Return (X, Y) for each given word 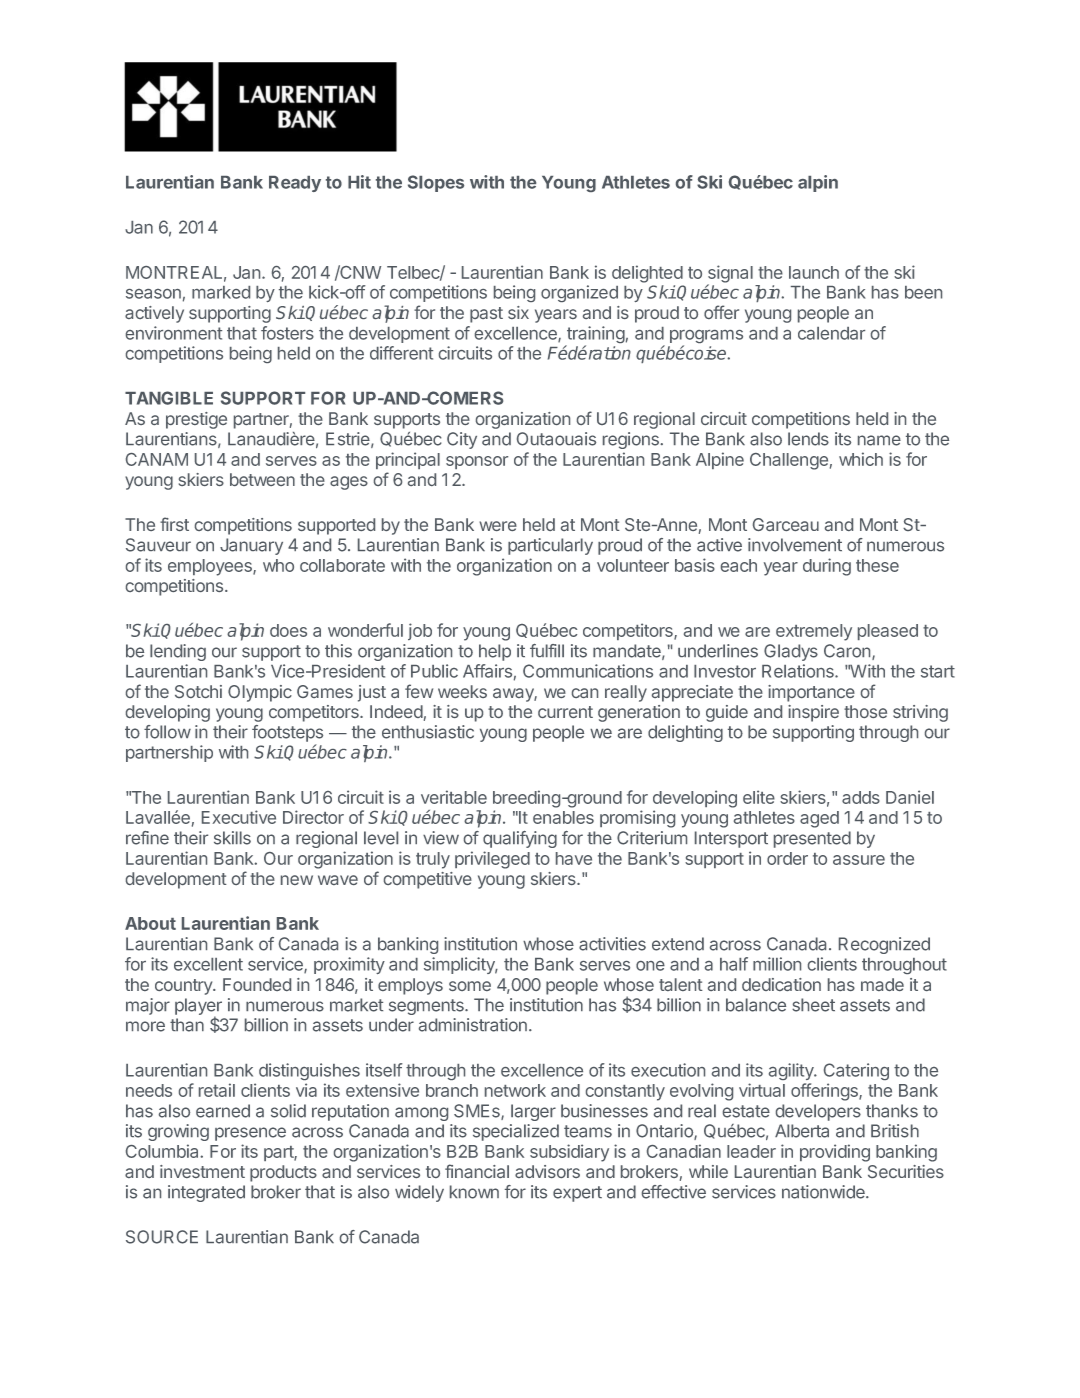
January (251, 546)
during (827, 567)
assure (859, 860)
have (574, 858)
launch (814, 272)
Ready (295, 184)
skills (232, 838)
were (498, 526)
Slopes (436, 183)
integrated (206, 1193)
